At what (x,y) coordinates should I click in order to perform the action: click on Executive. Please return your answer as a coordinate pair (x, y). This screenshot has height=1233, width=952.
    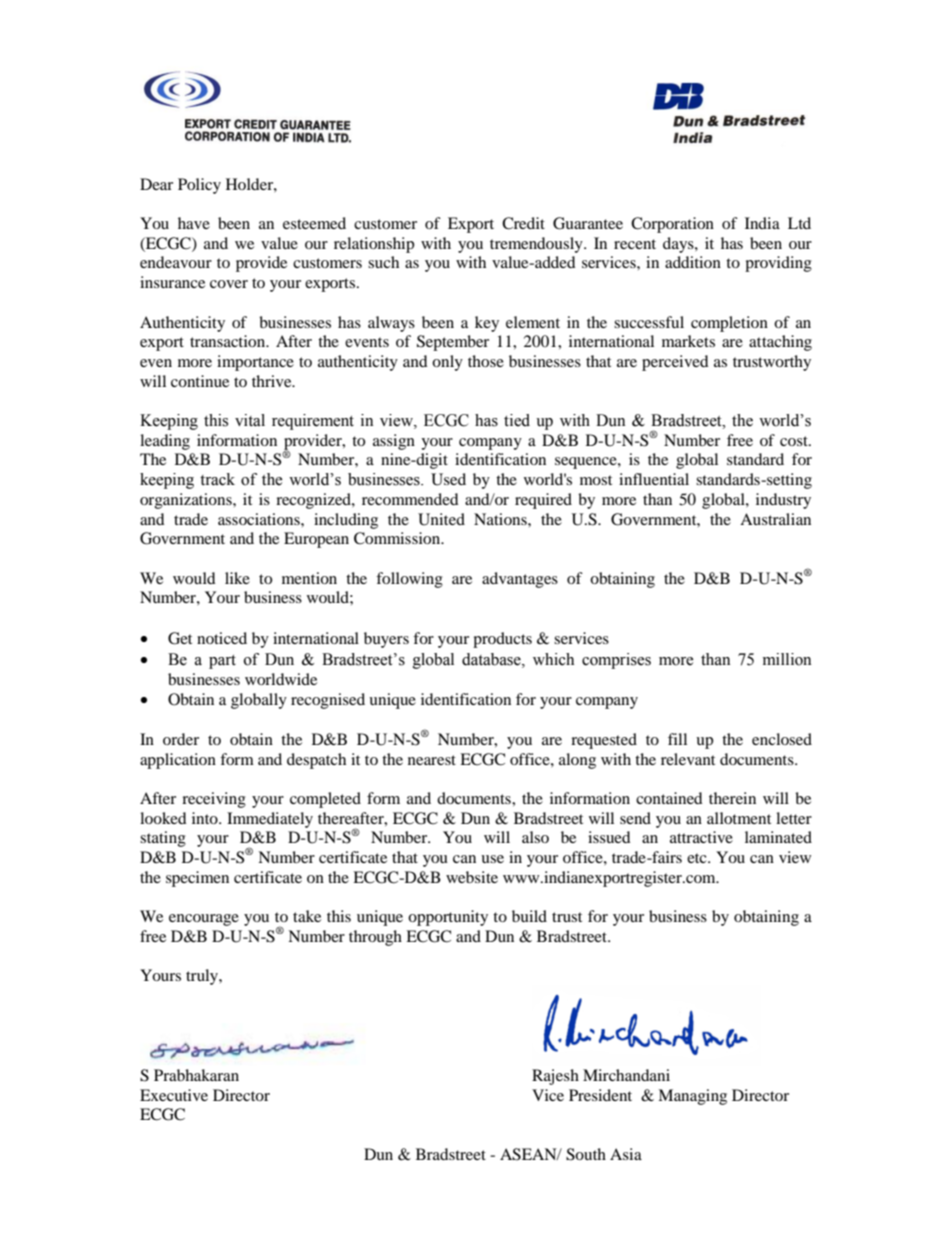
    Looking at the image, I should click on (174, 1095).
